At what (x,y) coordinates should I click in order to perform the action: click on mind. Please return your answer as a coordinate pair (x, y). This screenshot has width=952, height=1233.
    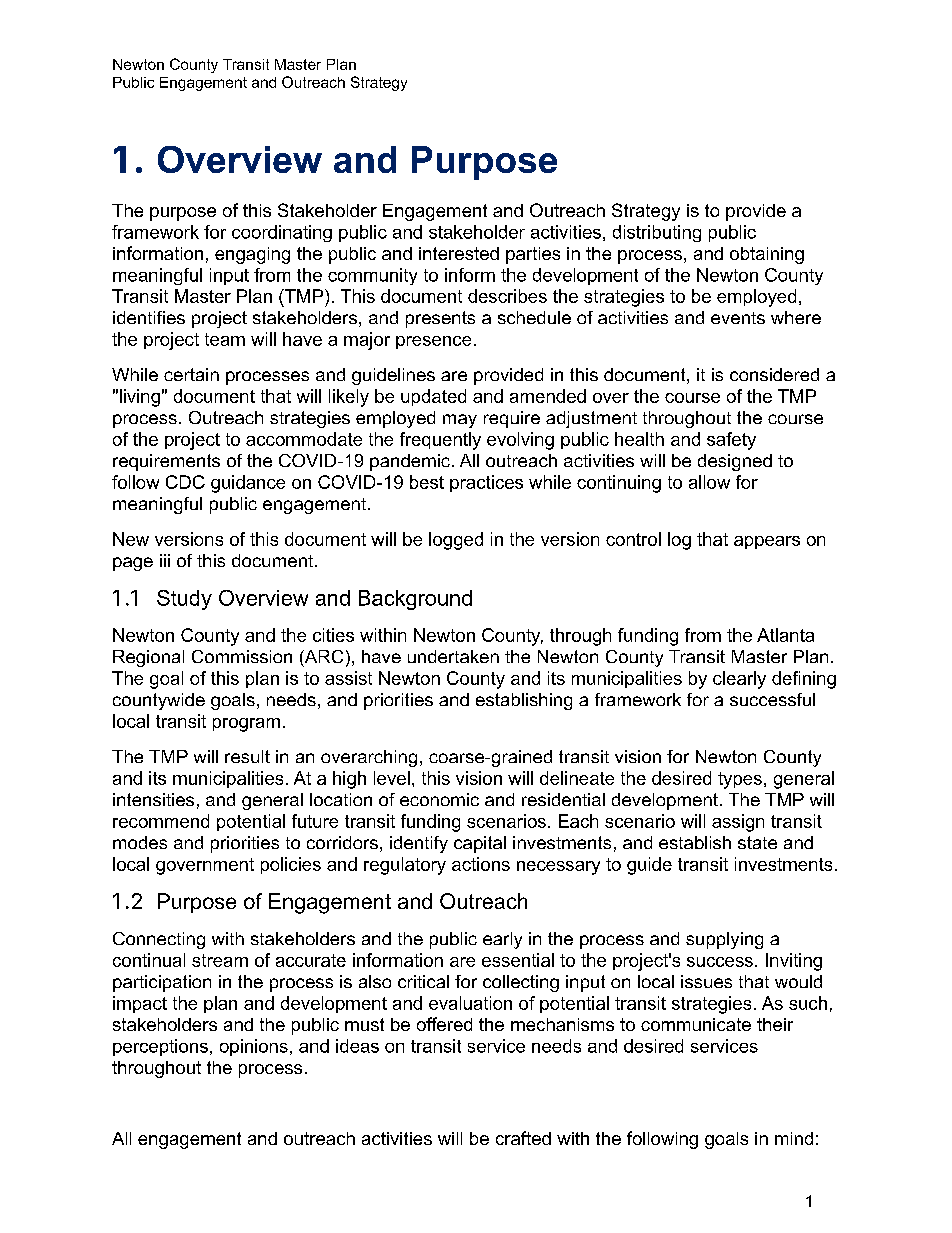
    Looking at the image, I should click on (794, 1138).
